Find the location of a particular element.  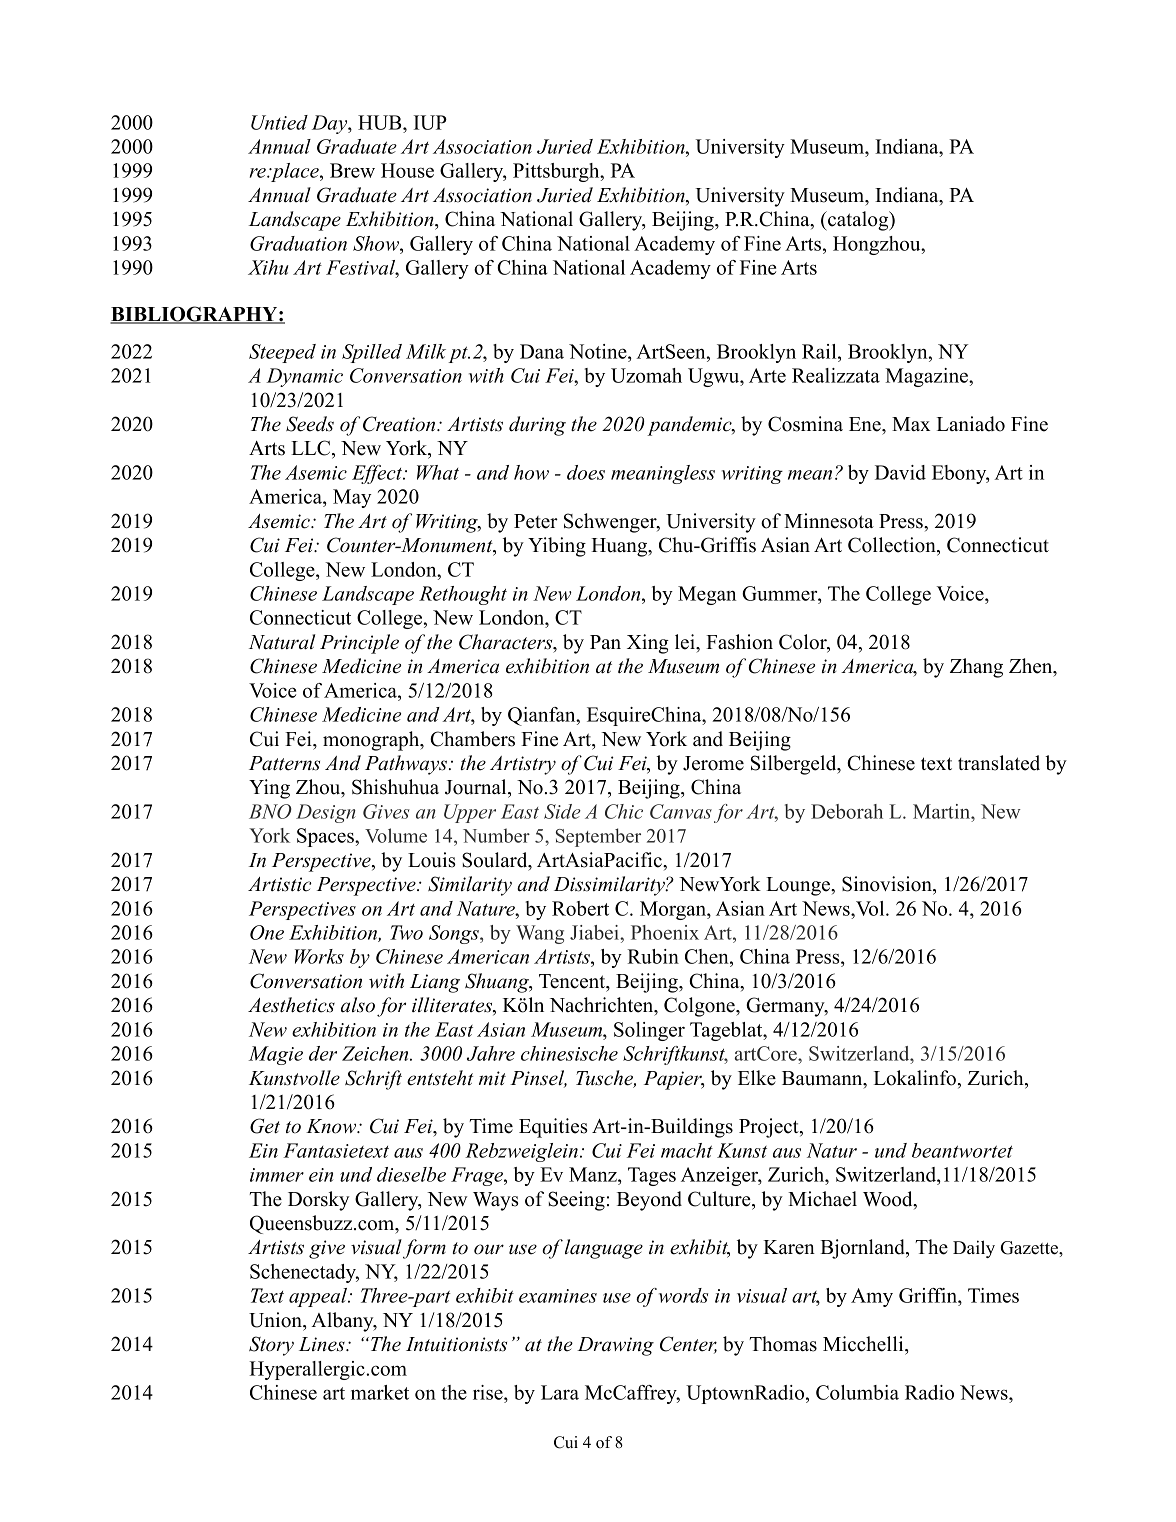

IUP is located at coordinates (430, 122).
